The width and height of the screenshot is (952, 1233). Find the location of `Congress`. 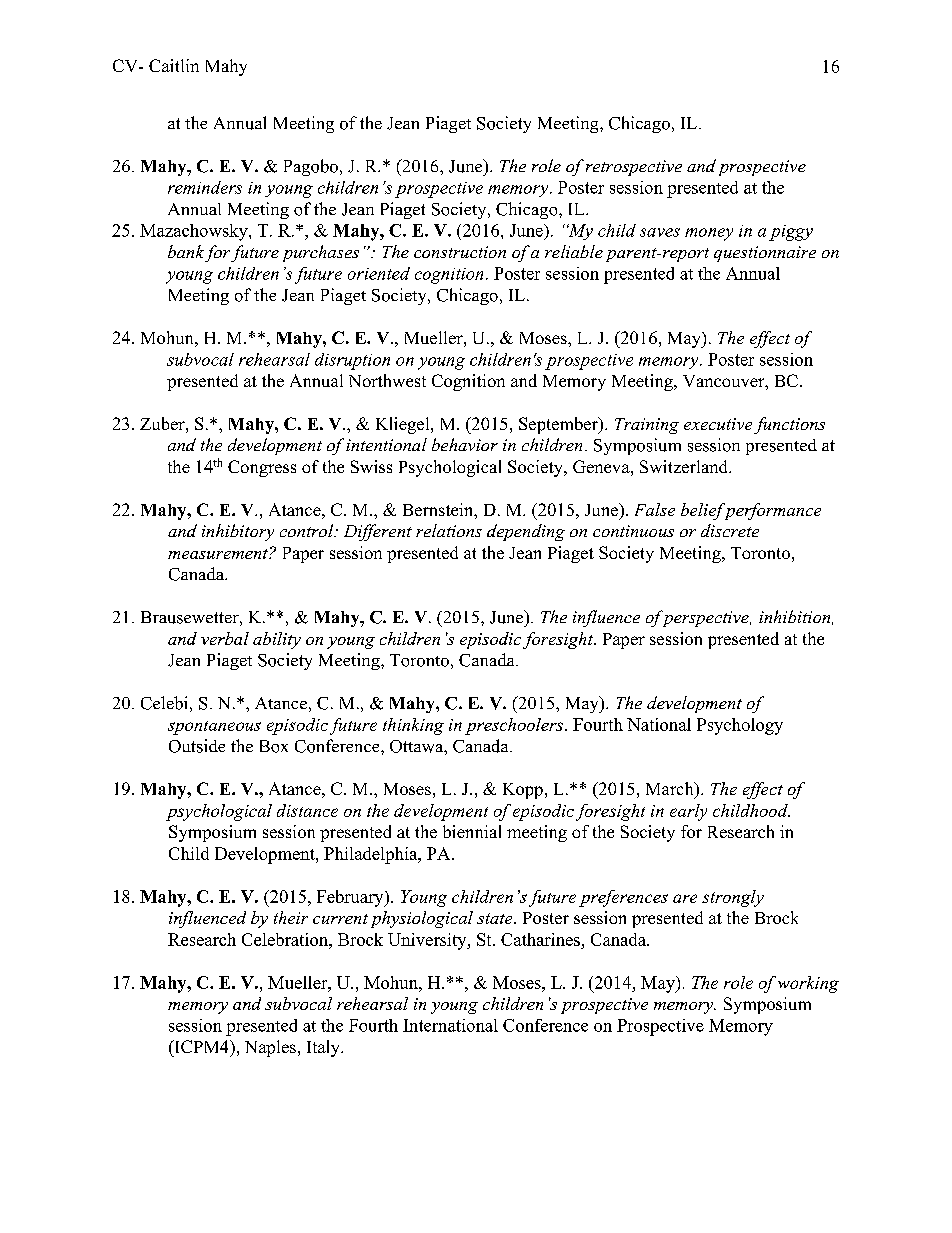

Congress is located at coordinates (262, 468).
